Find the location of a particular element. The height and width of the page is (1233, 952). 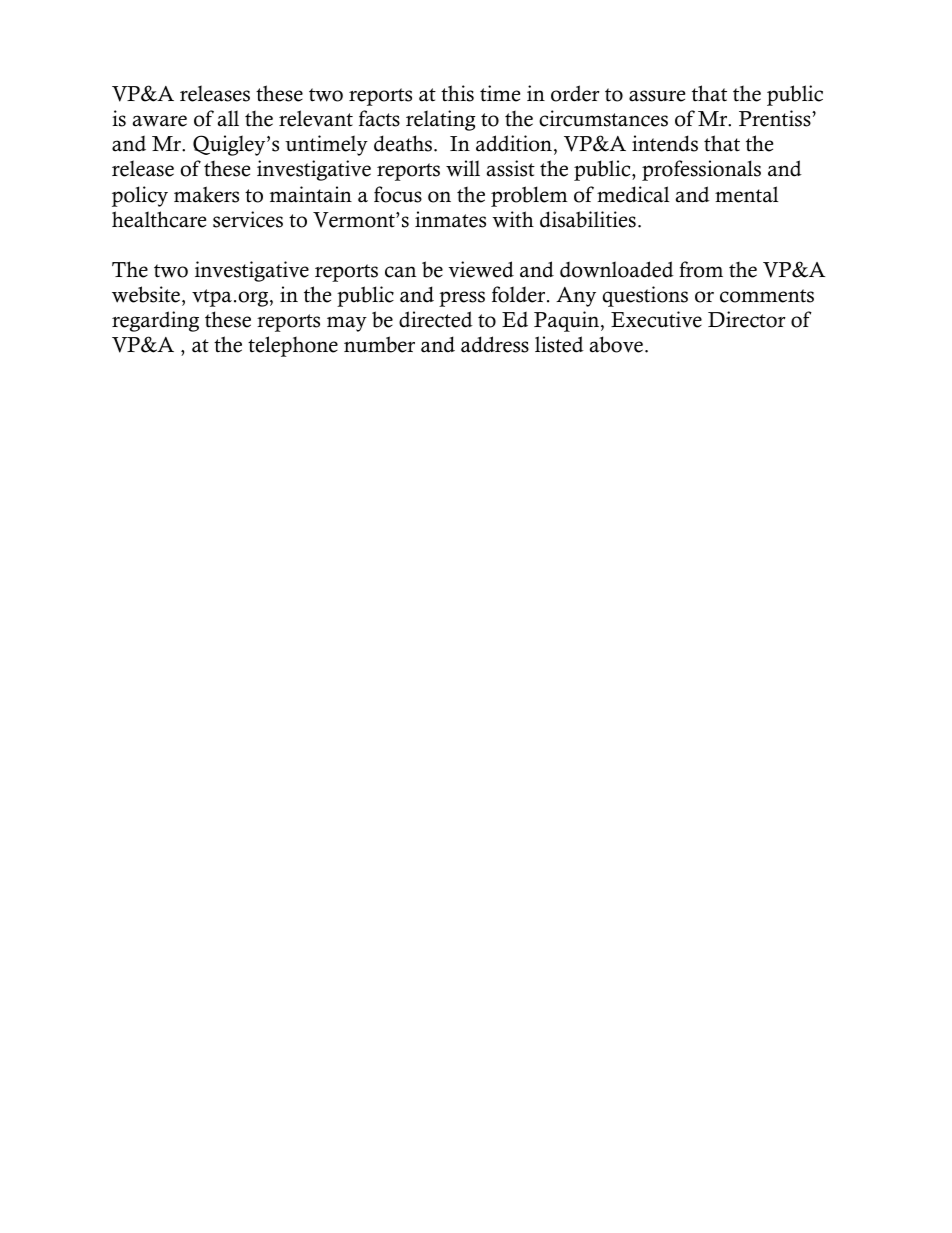

telephone is located at coordinates (293, 346).
